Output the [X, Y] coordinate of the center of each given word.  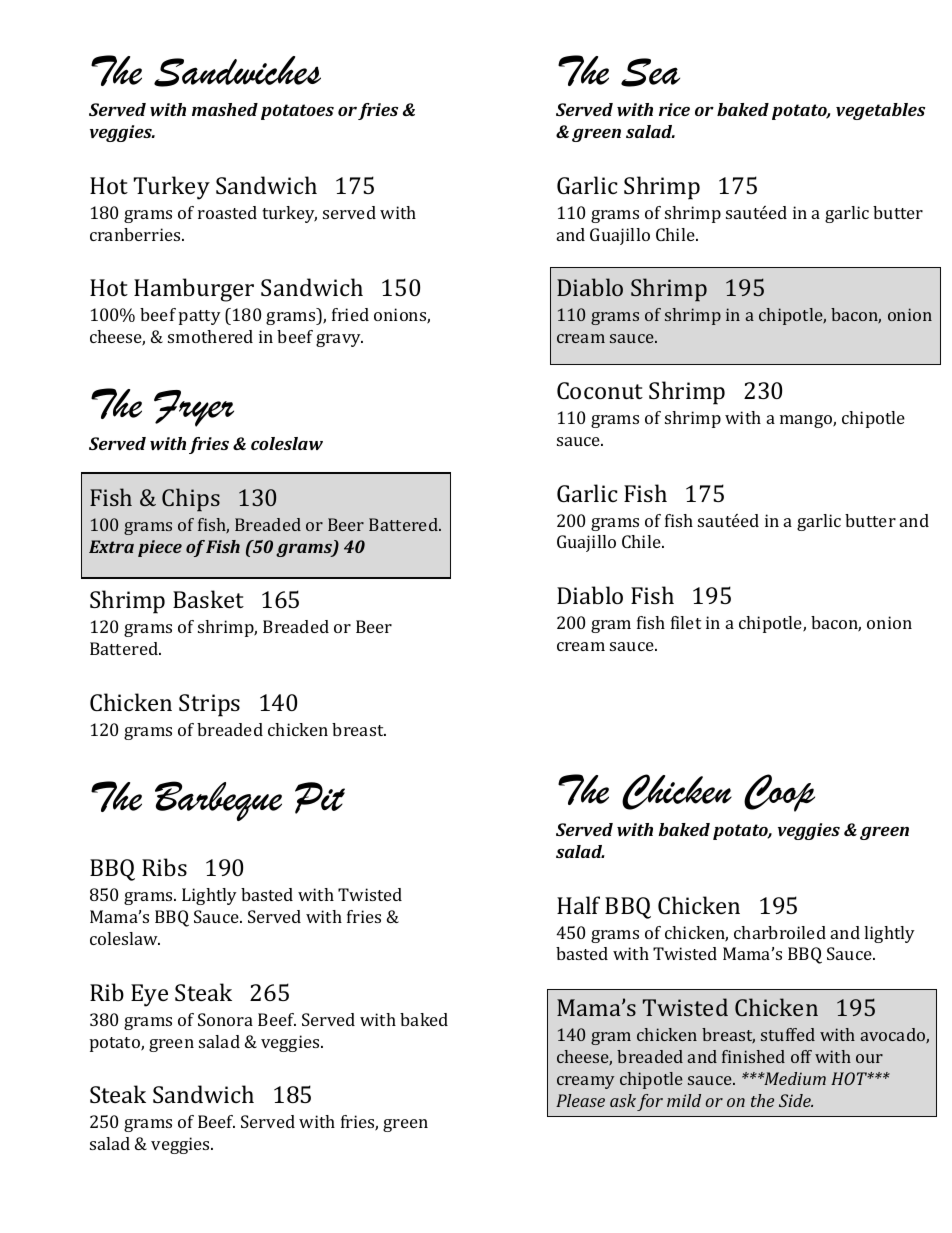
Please [580, 1100]
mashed [225, 109]
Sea [650, 72]
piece [160, 548]
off [801, 1056]
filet [686, 622]
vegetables [880, 111]
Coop [779, 793]
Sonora [225, 1019]
